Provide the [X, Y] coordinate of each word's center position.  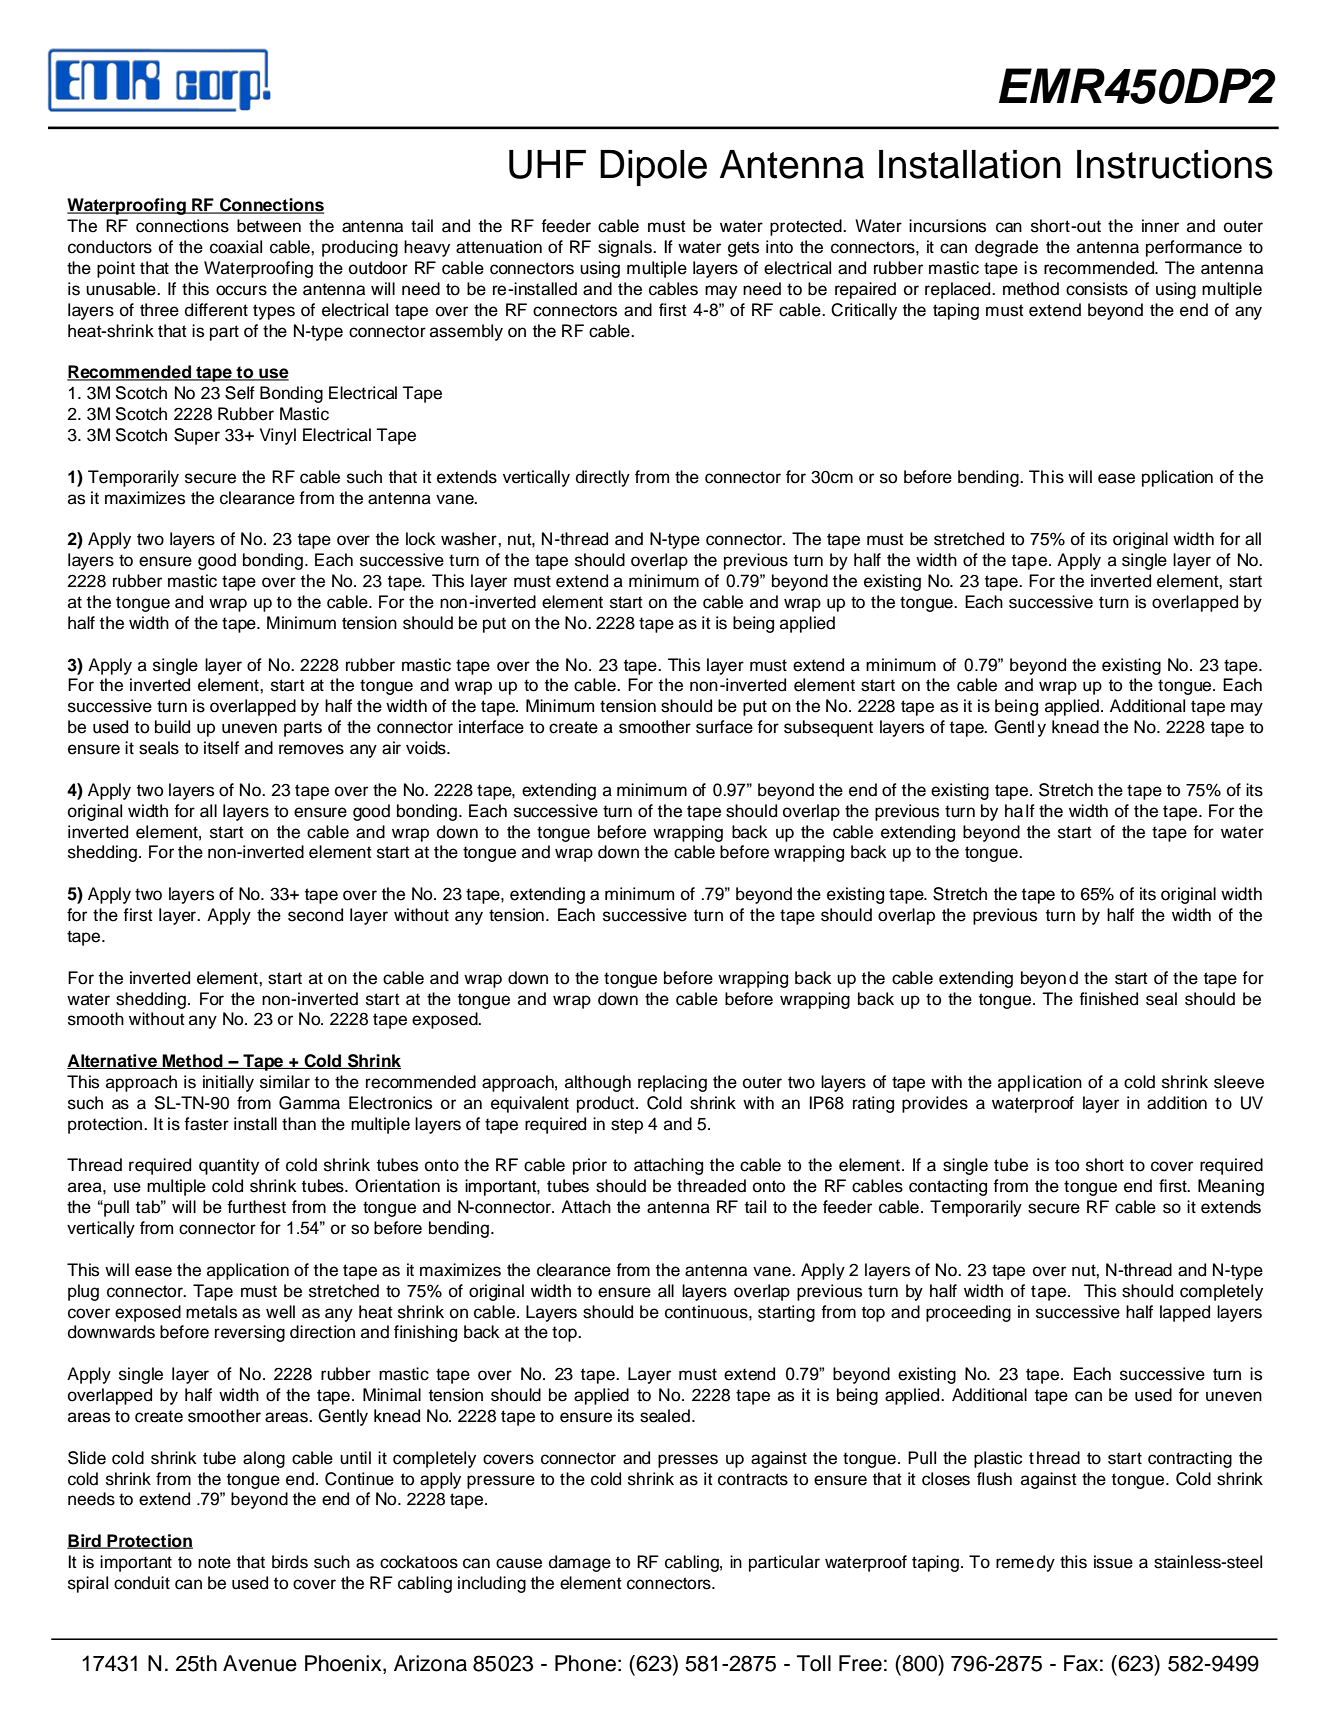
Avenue [260, 1663]
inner [1160, 226]
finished [1108, 999]
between [269, 226]
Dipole [653, 168]
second [315, 915]
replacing [672, 1083]
